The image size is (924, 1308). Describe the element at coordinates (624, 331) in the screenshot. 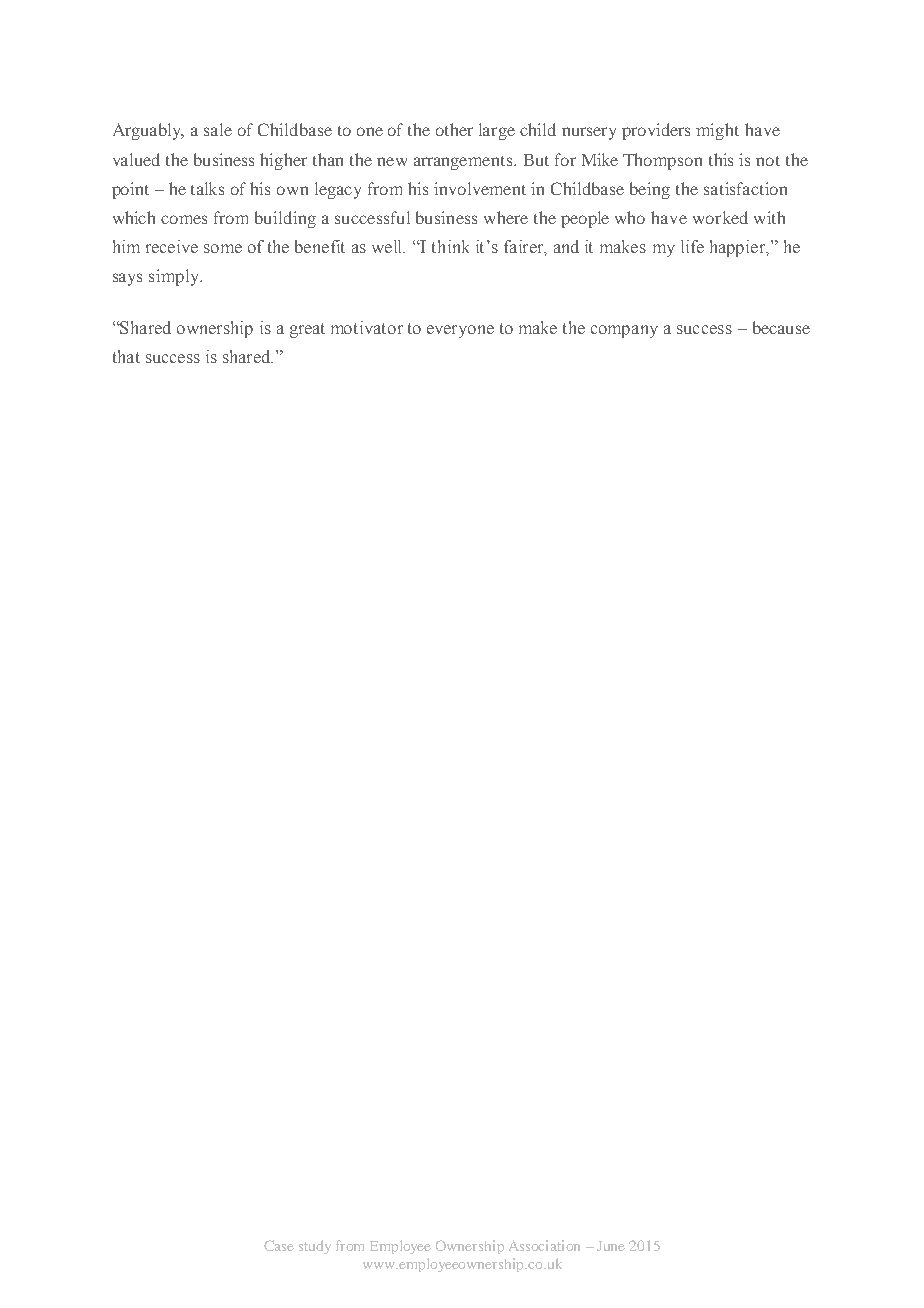

I see `company` at that location.
